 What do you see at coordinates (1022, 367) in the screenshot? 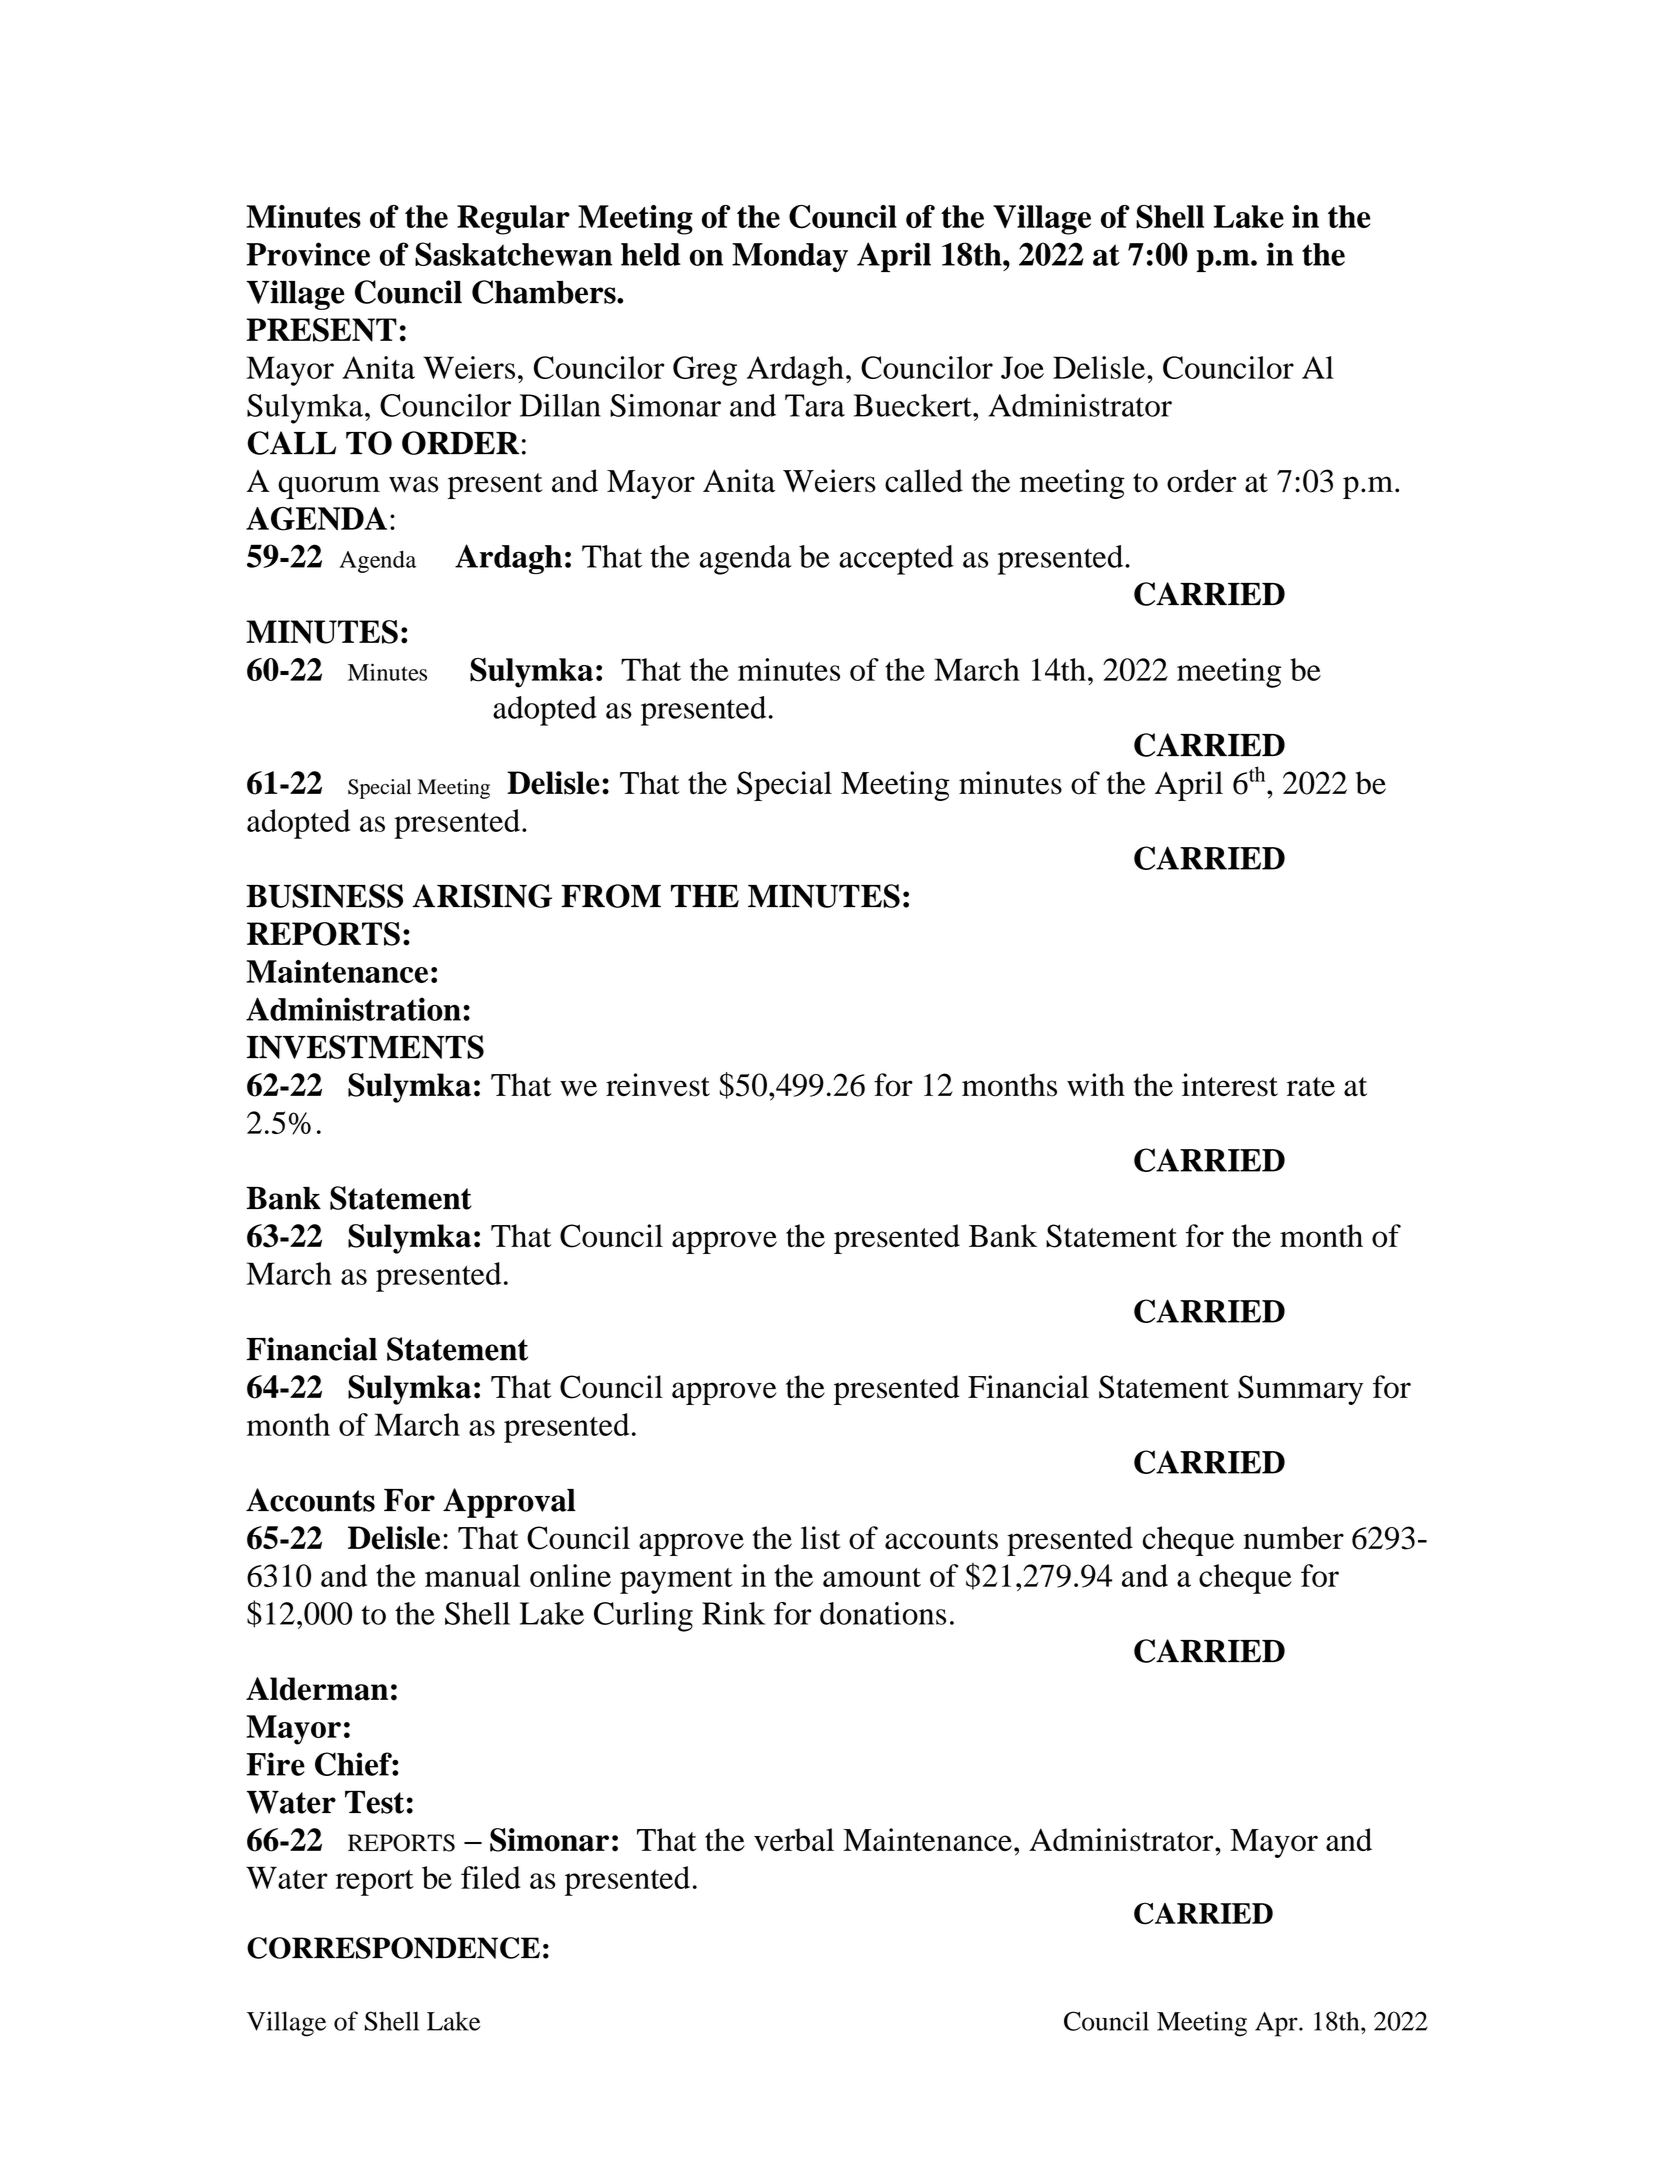
I see `Joe` at bounding box center [1022, 367].
